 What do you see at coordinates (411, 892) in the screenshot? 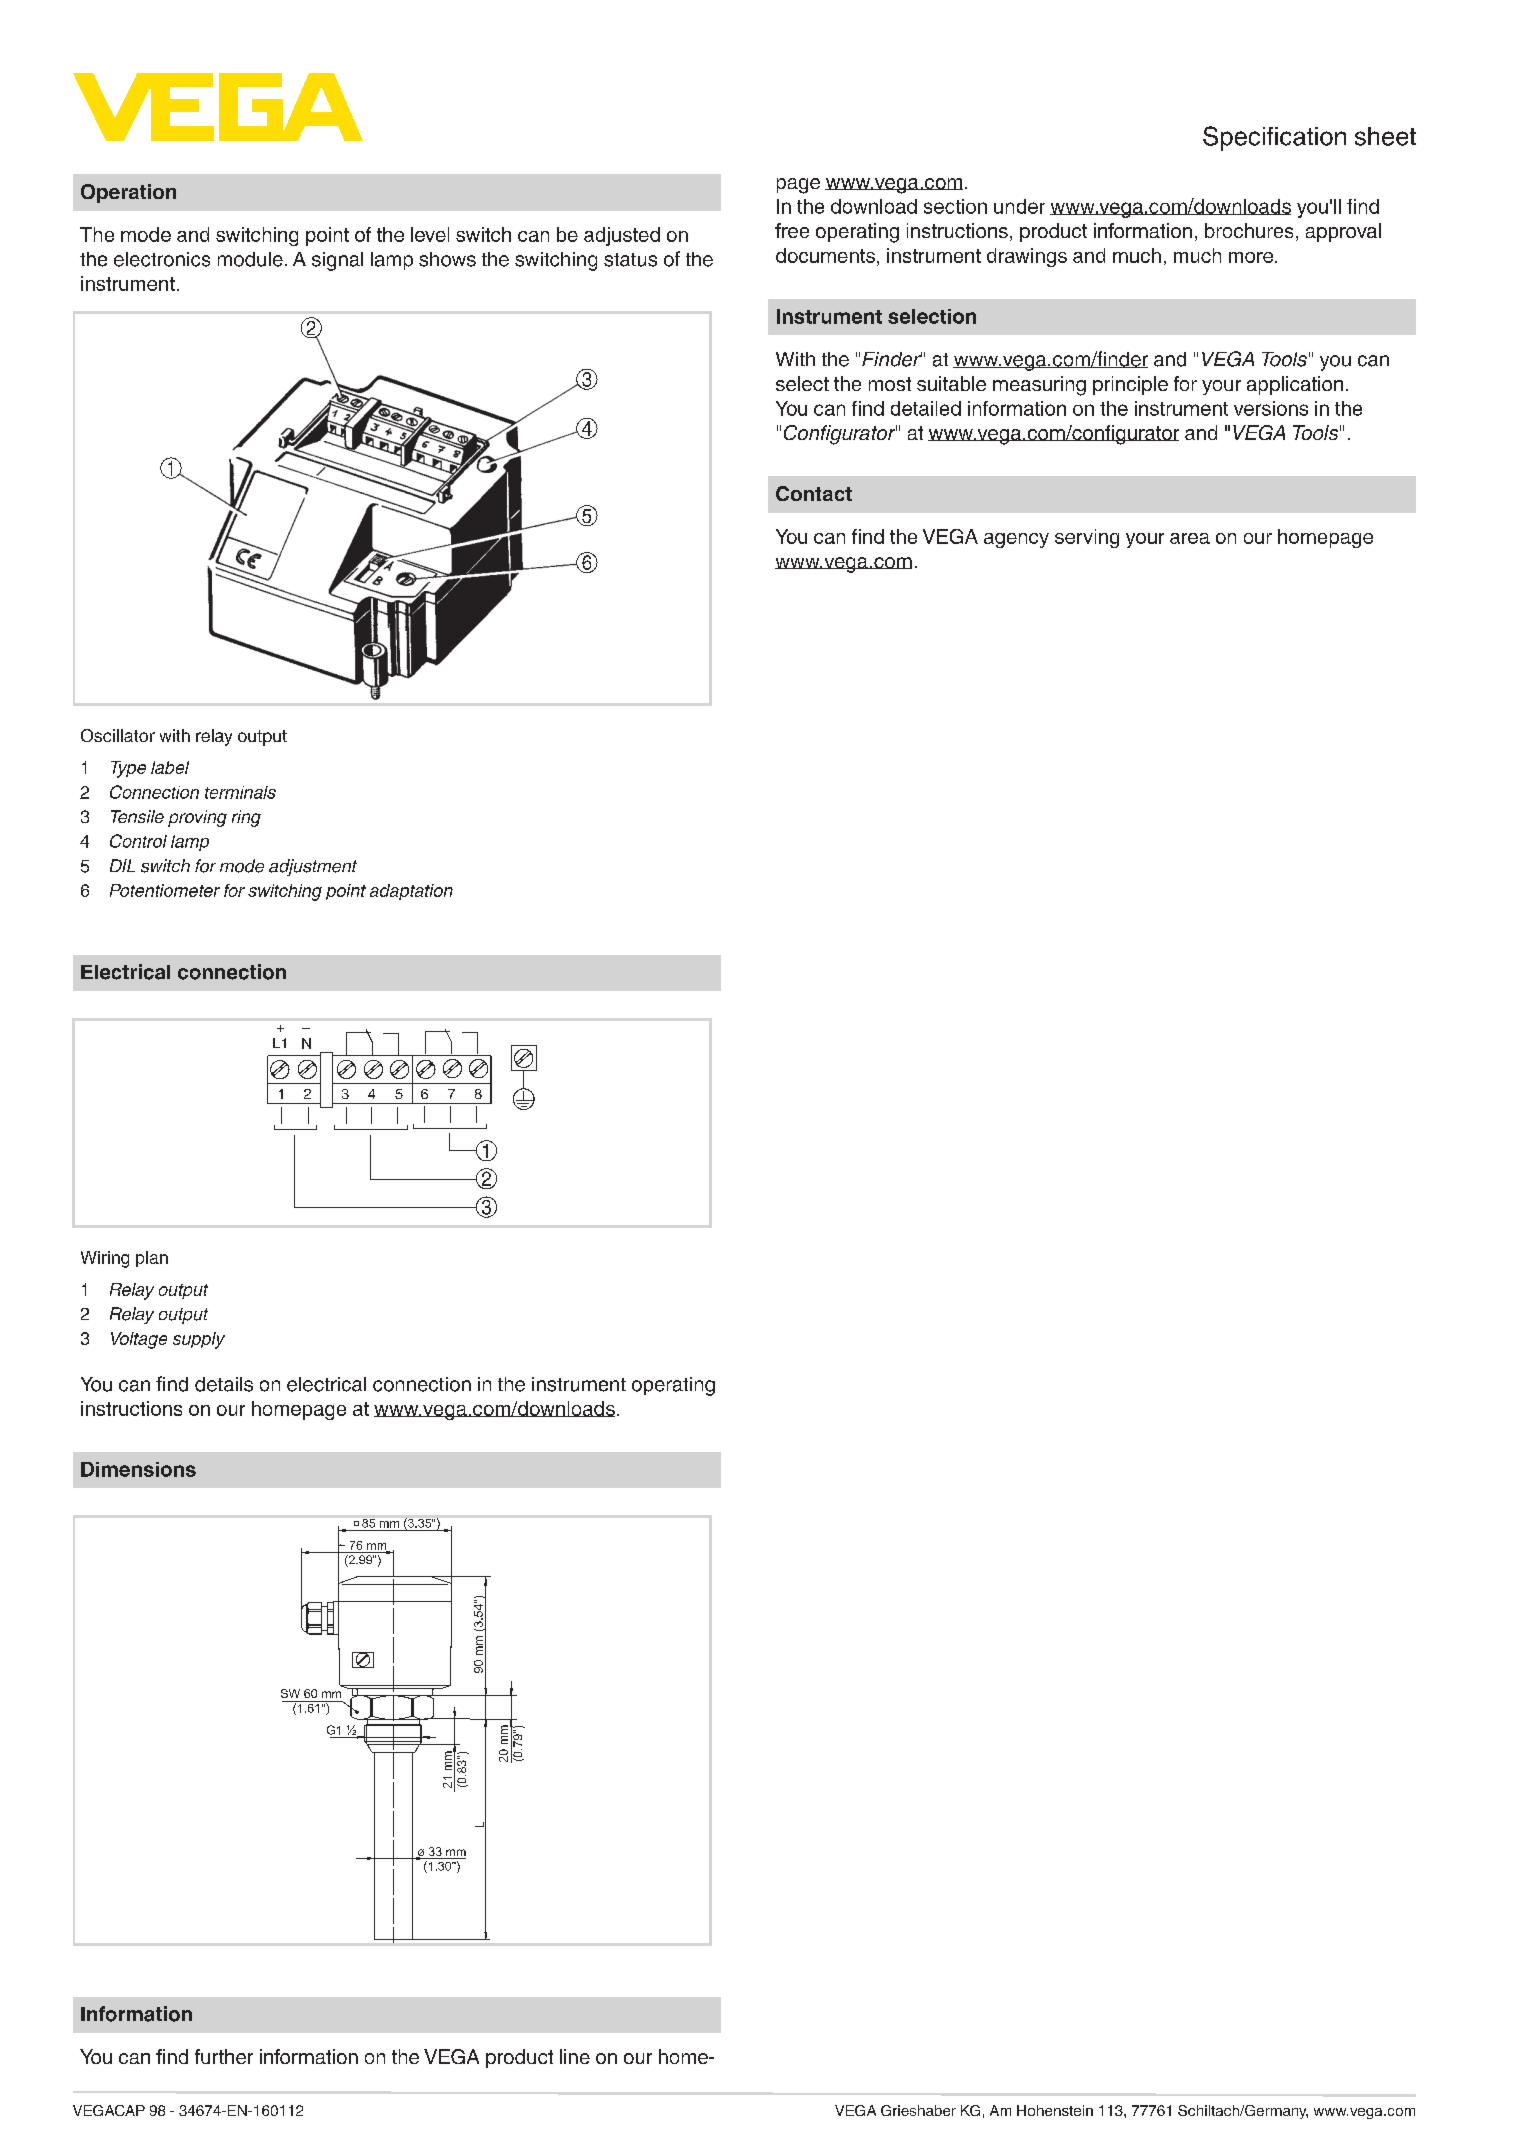
I see `adaptation` at bounding box center [411, 892].
